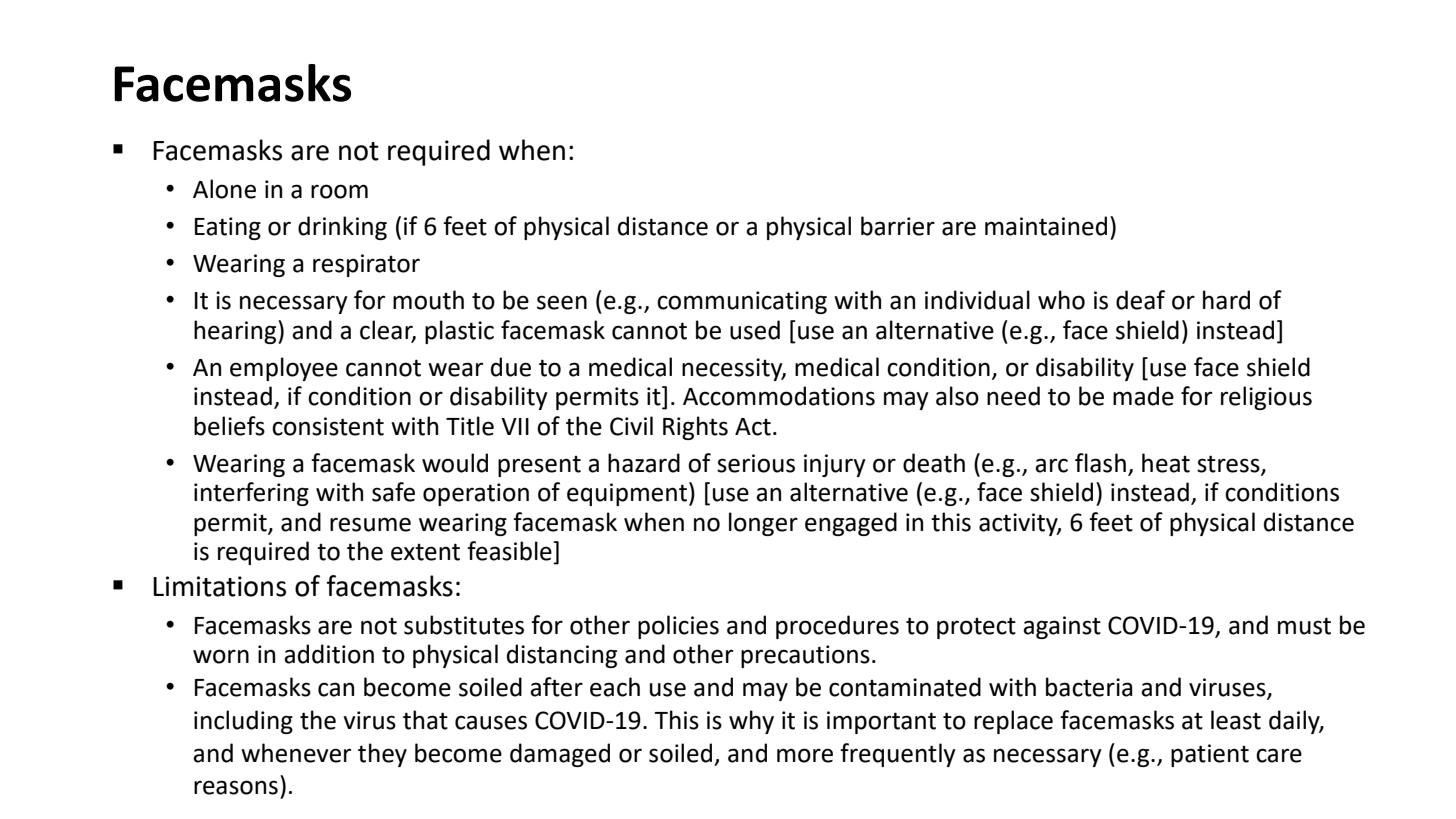  What do you see at coordinates (382, 755) in the document?
I see `they` at bounding box center [382, 755].
